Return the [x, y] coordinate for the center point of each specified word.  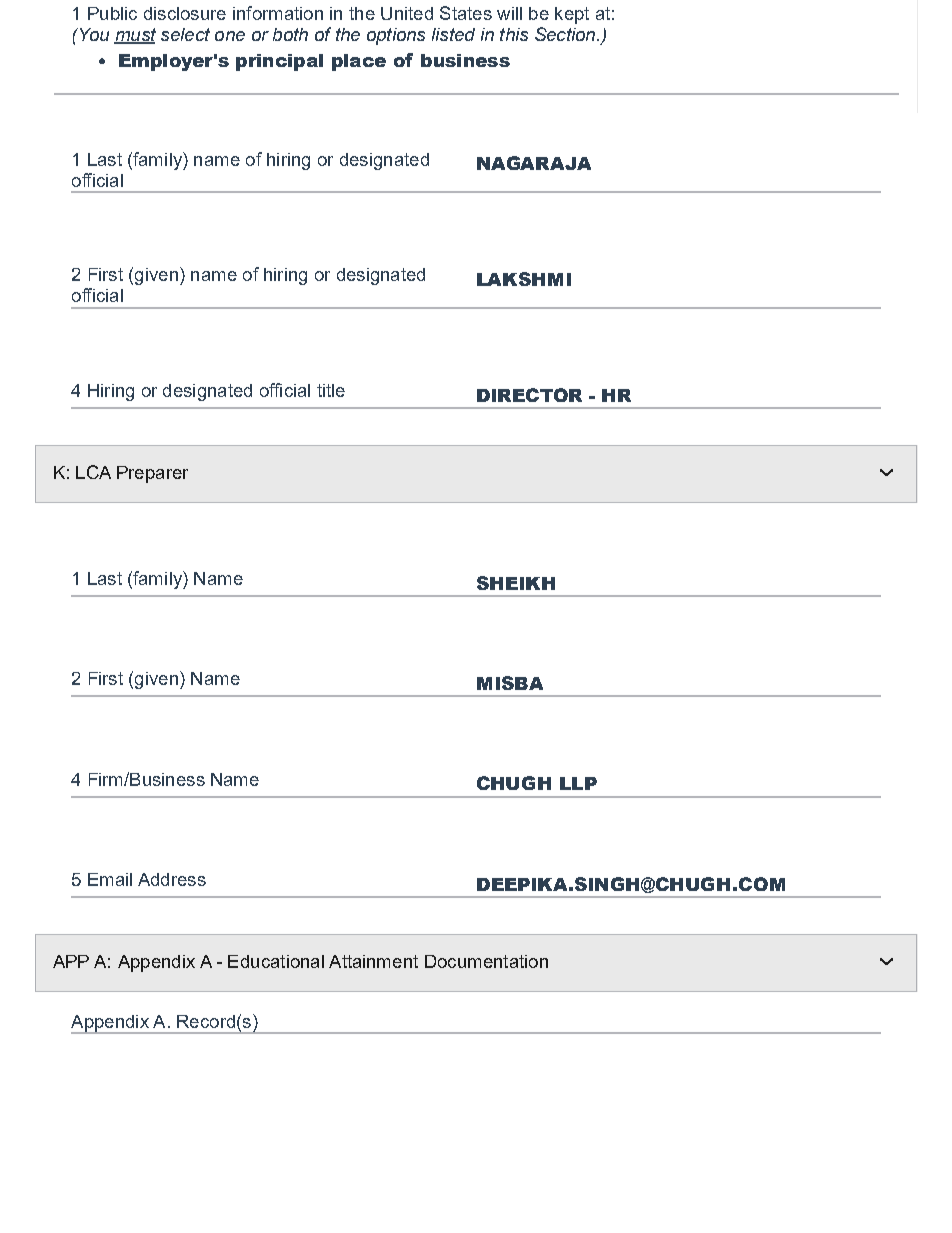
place [359, 62]
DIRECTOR [529, 395]
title [331, 390]
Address [172, 879]
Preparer [152, 474]
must [135, 36]
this [514, 34]
